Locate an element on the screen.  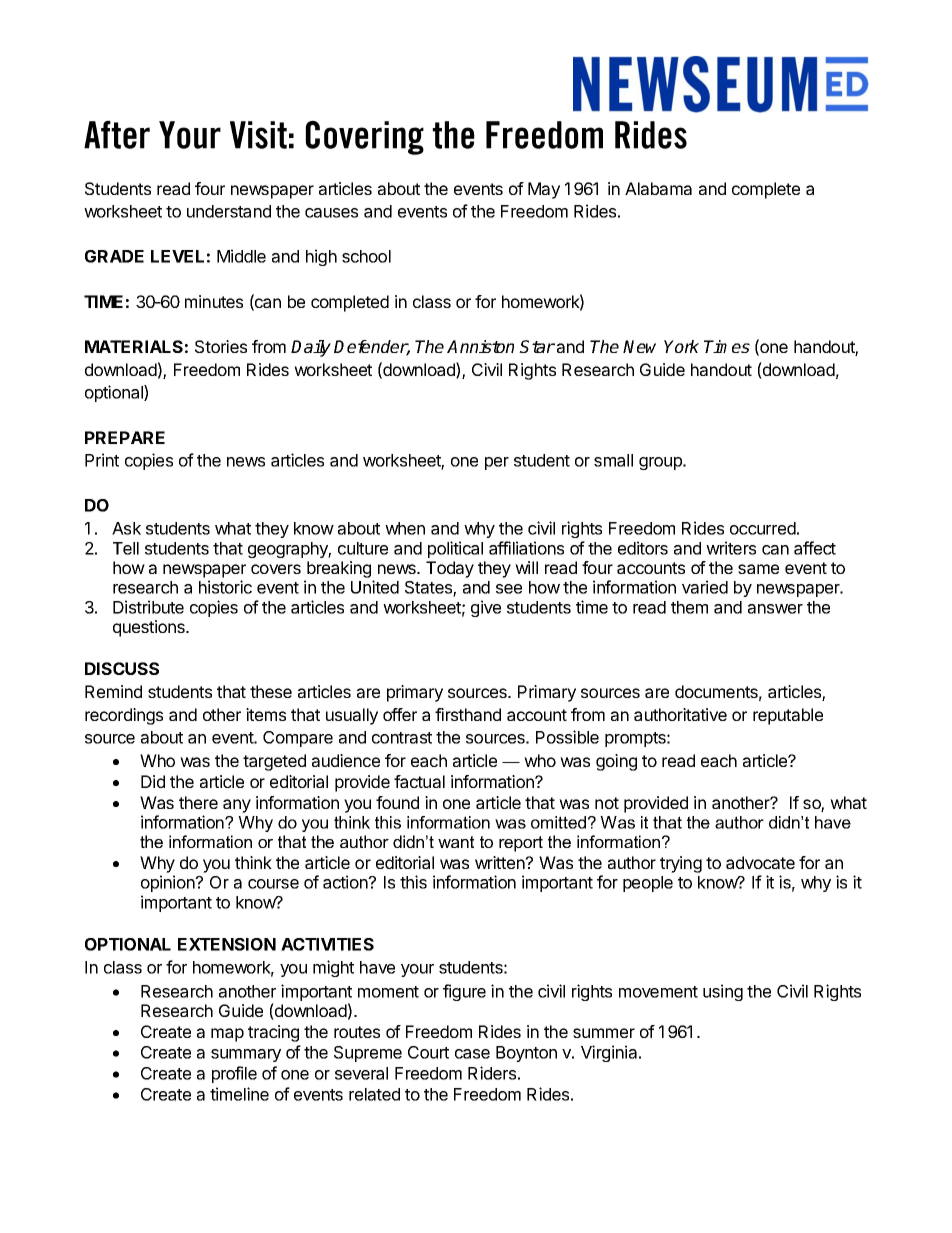
there is located at coordinates (198, 802).
